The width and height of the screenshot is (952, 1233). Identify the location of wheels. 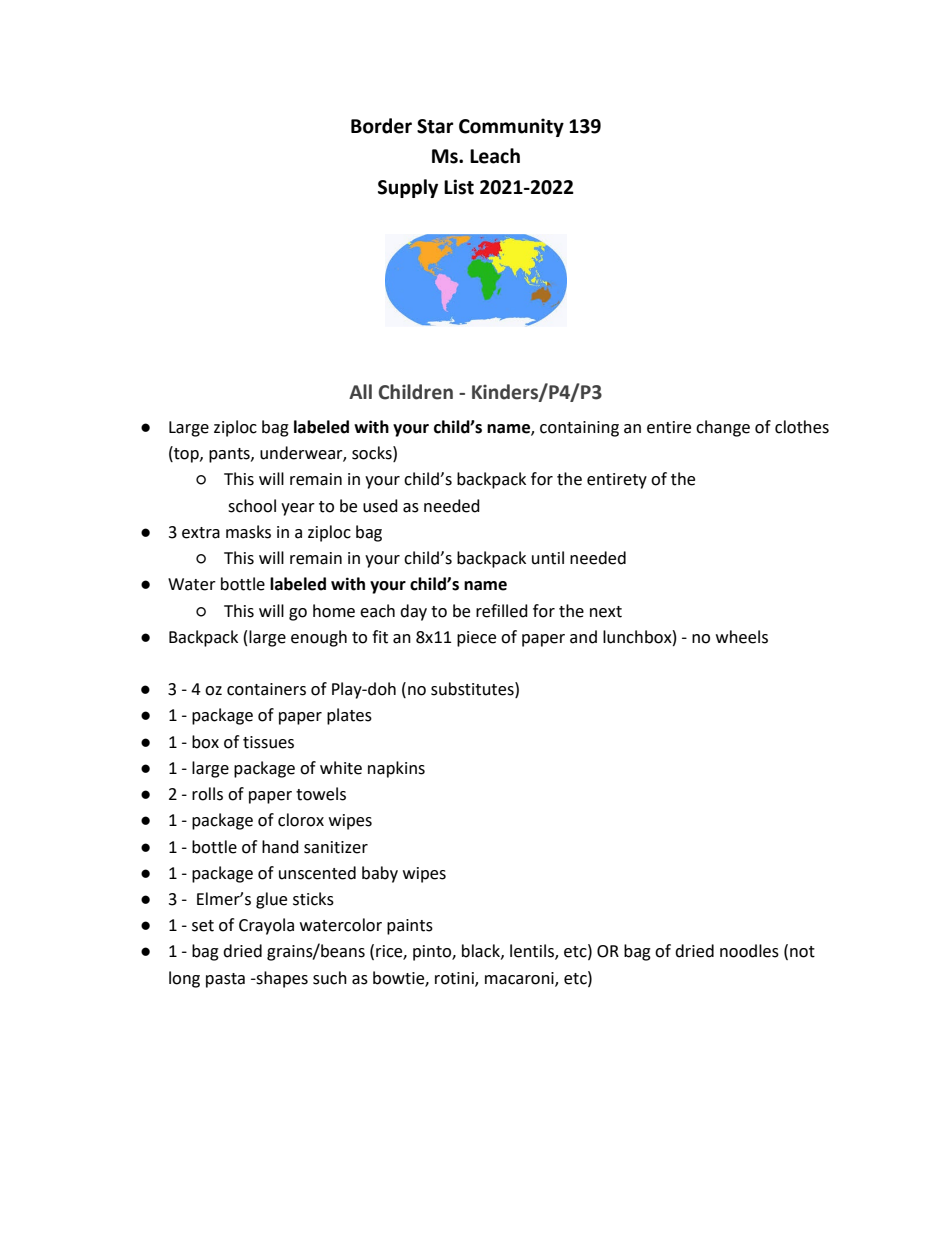
(742, 637).
